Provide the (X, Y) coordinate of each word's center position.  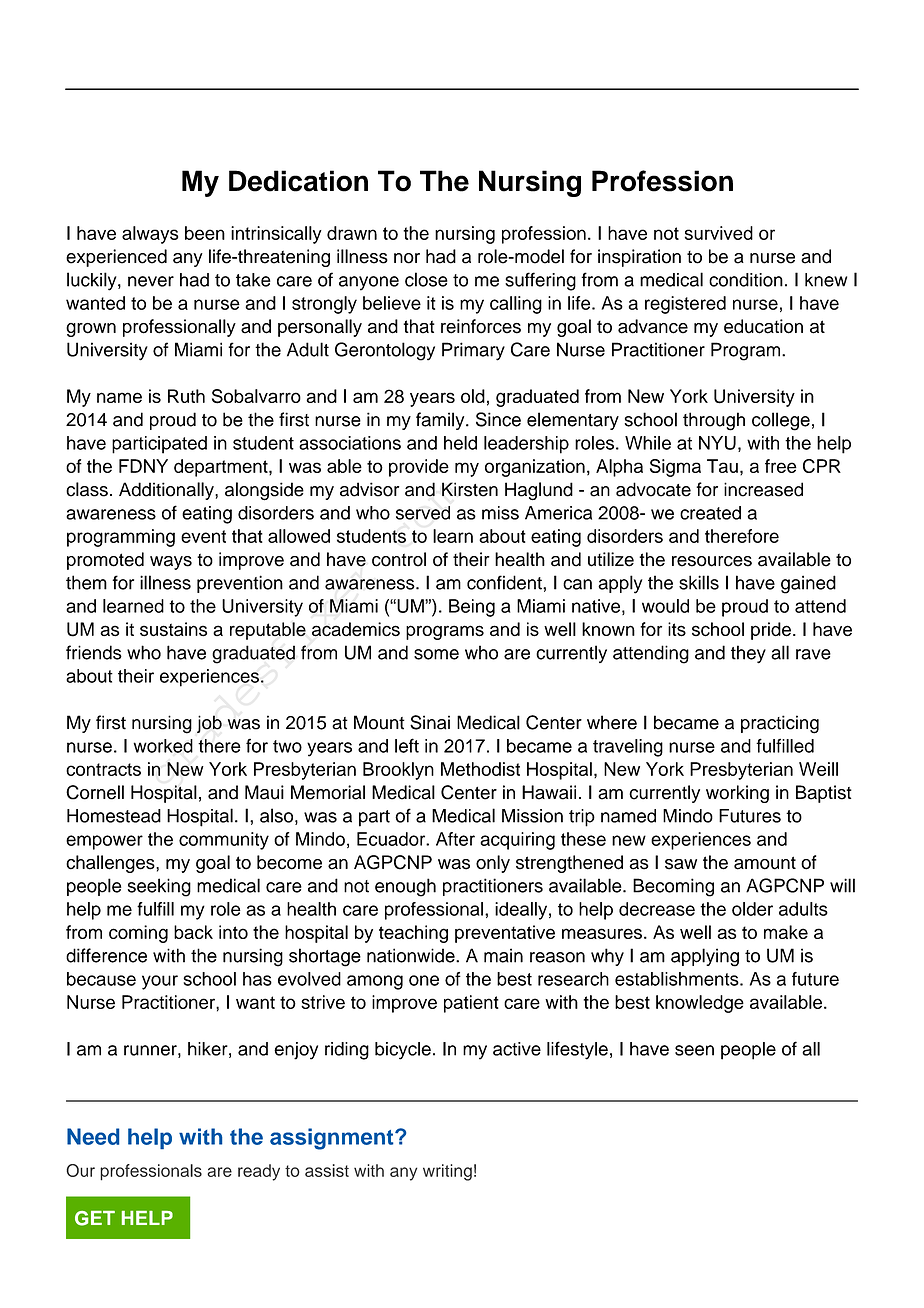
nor (407, 258)
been (205, 233)
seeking (159, 887)
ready (259, 1172)
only (493, 864)
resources (712, 561)
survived (719, 233)
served (423, 513)
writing (447, 1172)
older (752, 909)
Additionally (167, 491)
